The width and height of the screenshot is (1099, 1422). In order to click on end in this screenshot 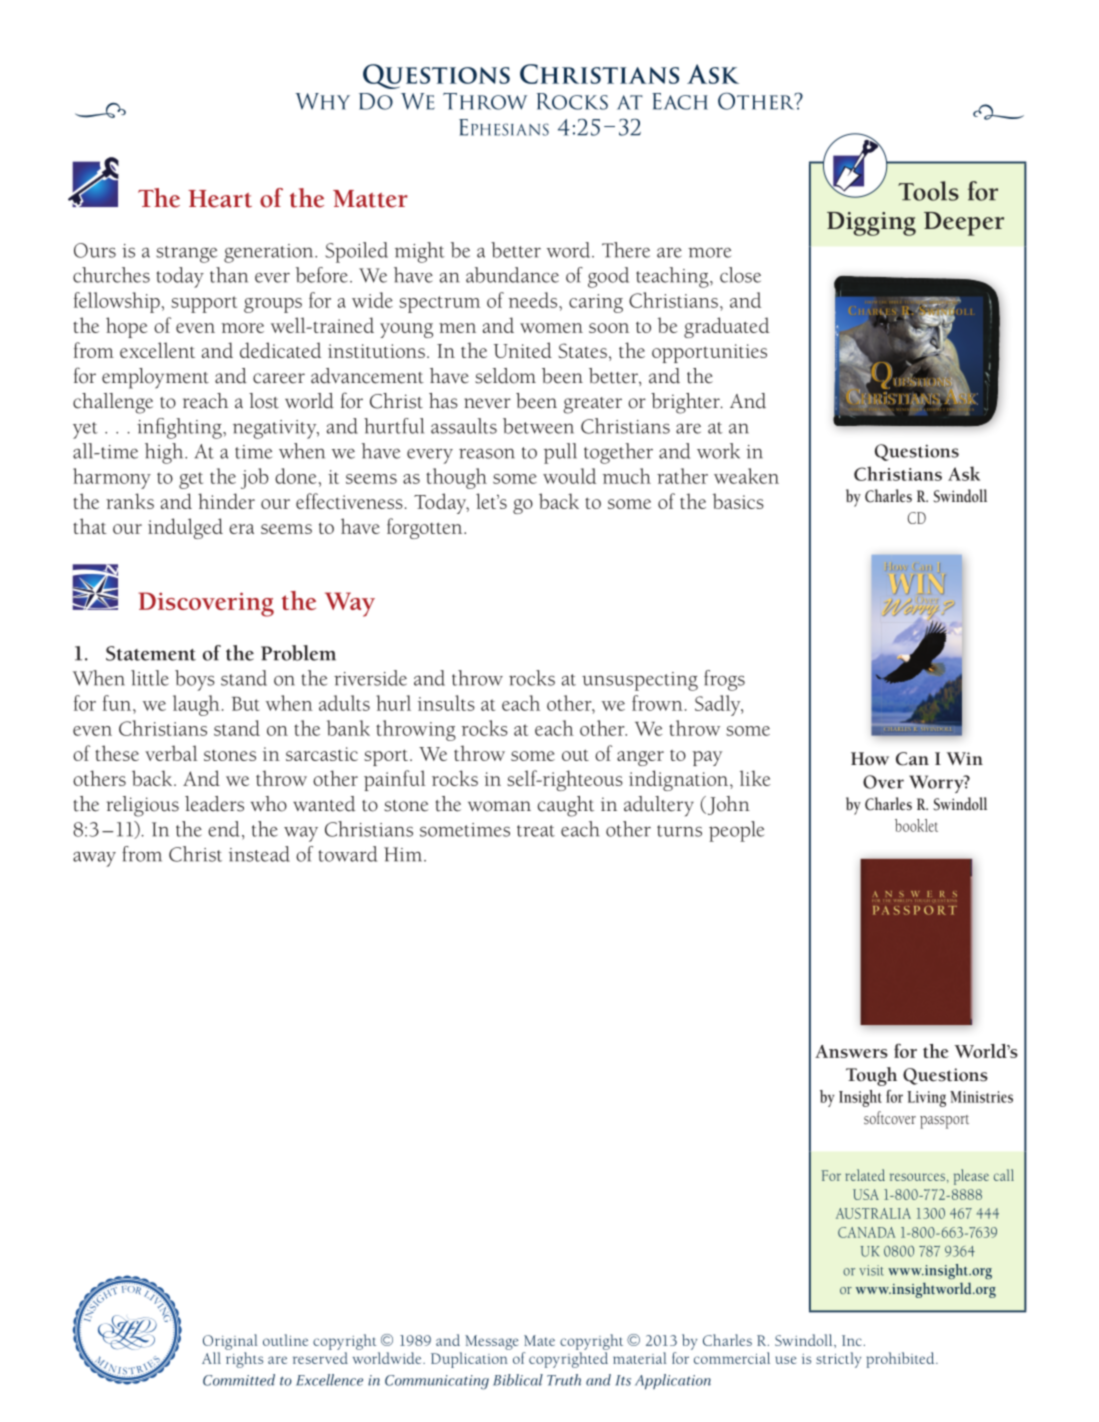, I will do `click(223, 829)`.
